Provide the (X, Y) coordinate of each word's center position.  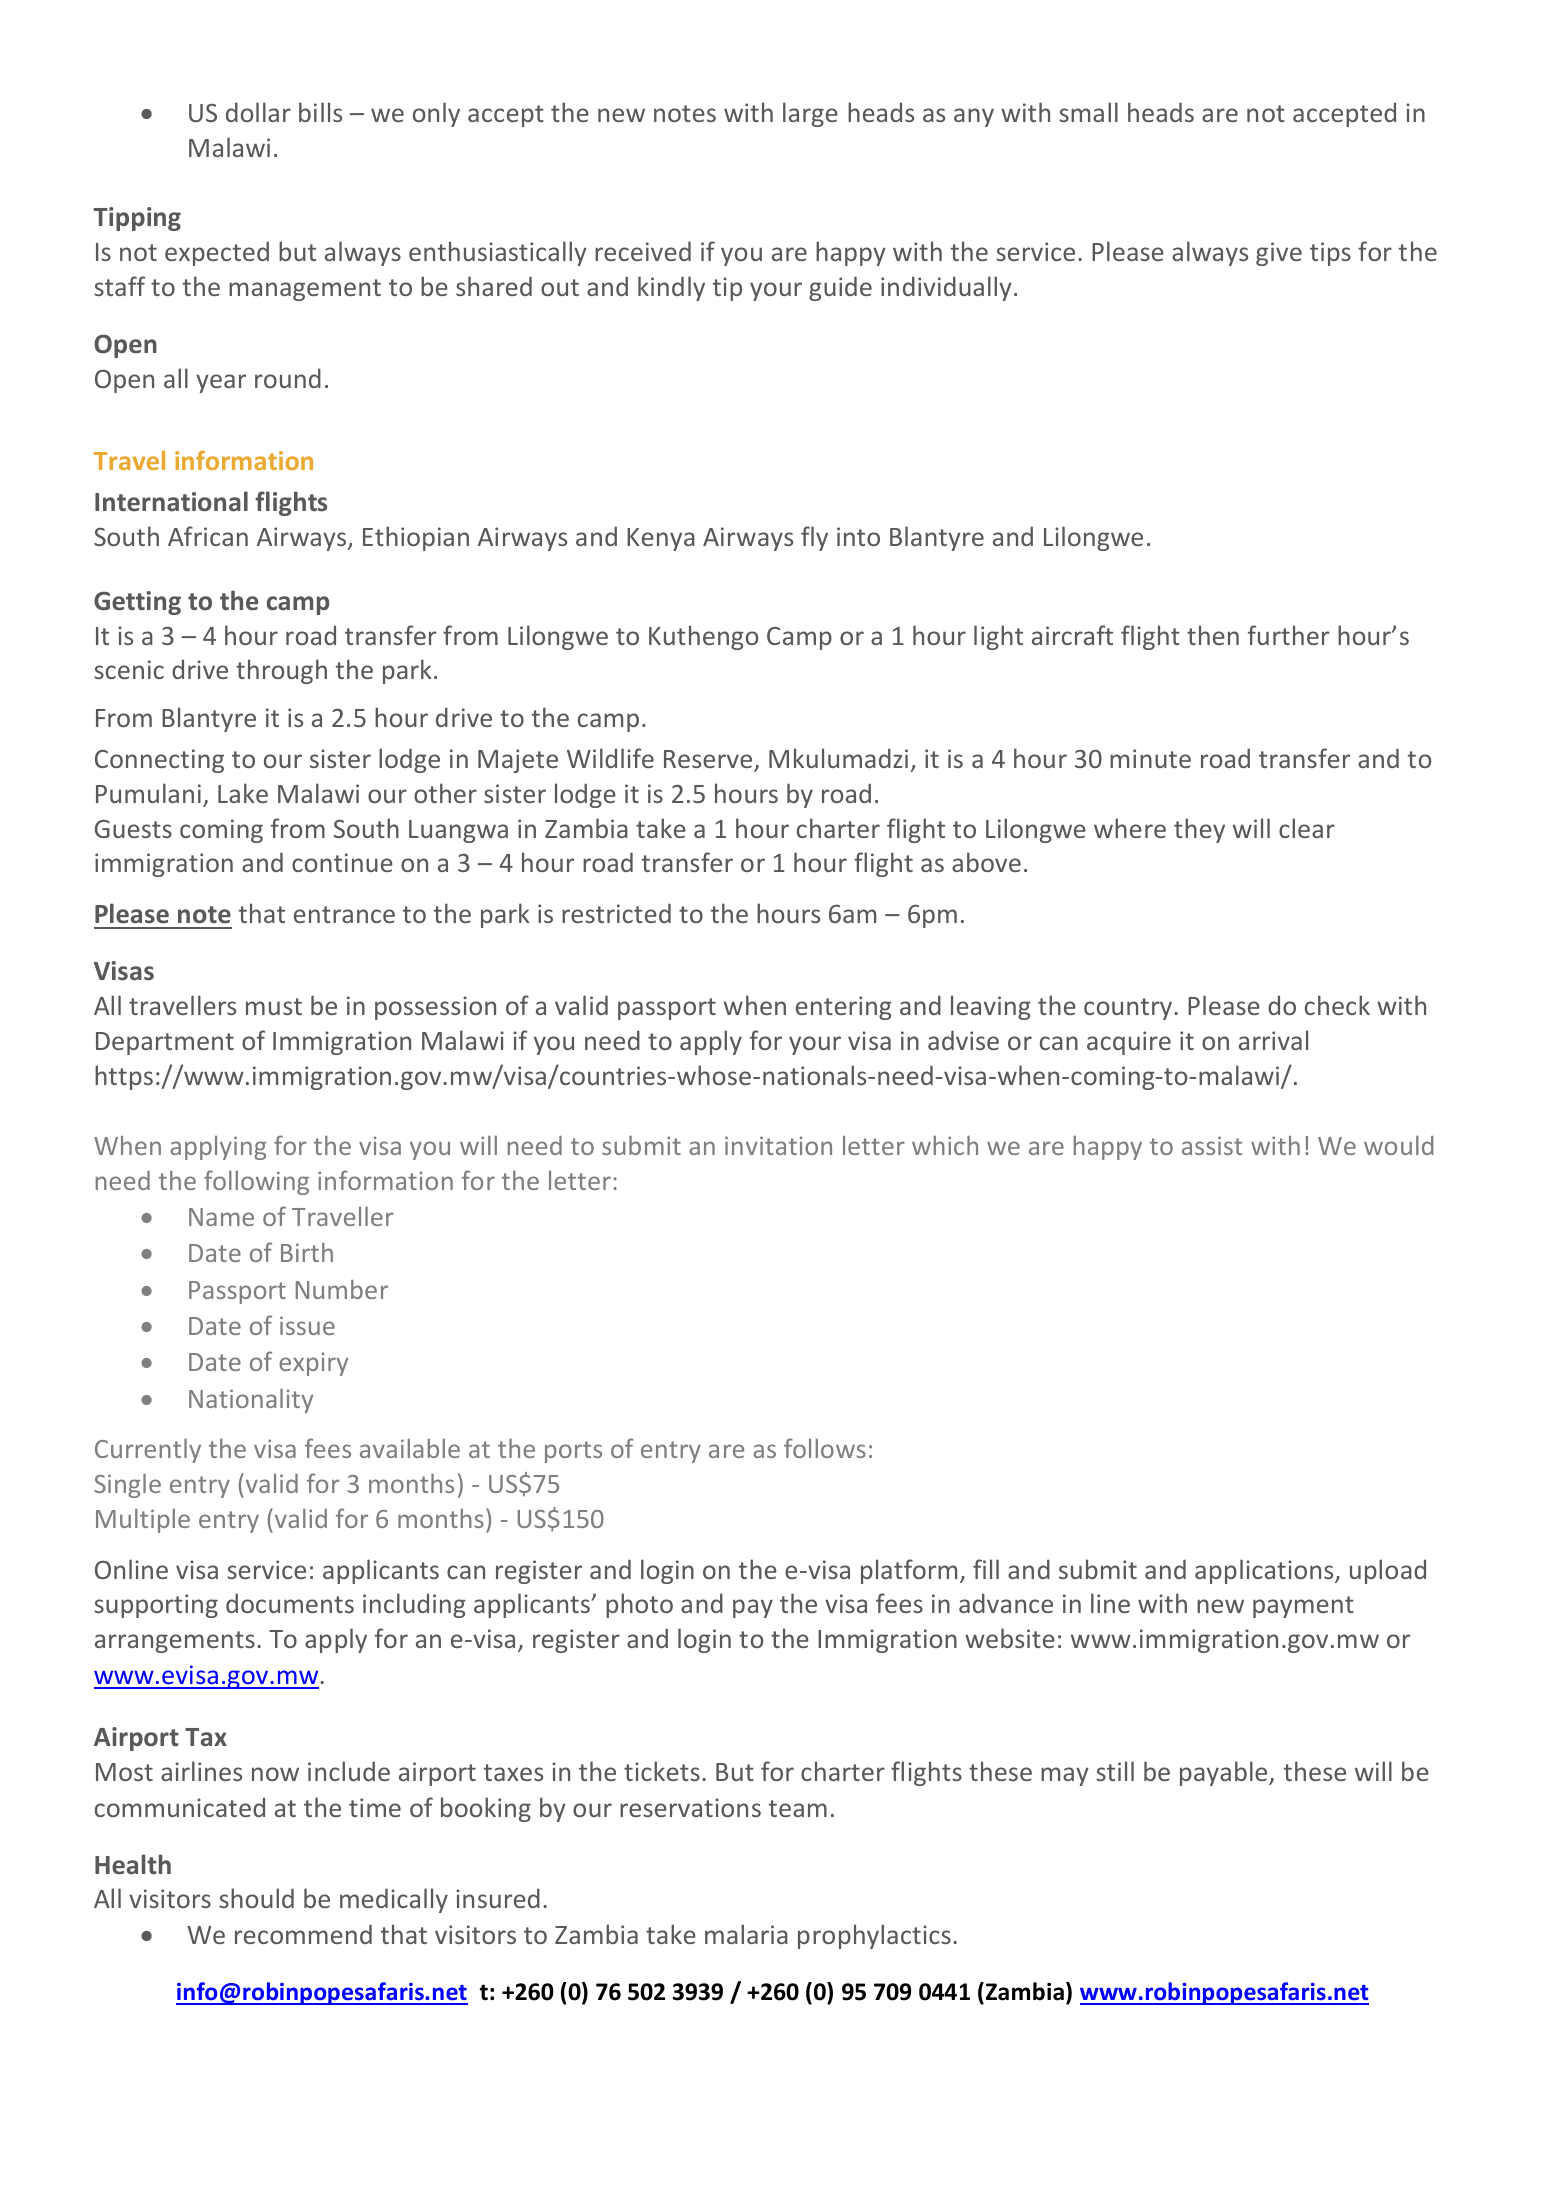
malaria (746, 1934)
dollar (258, 112)
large (810, 114)
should (256, 1898)
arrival (1273, 1040)
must (274, 1006)
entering (844, 1008)
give (1279, 254)
